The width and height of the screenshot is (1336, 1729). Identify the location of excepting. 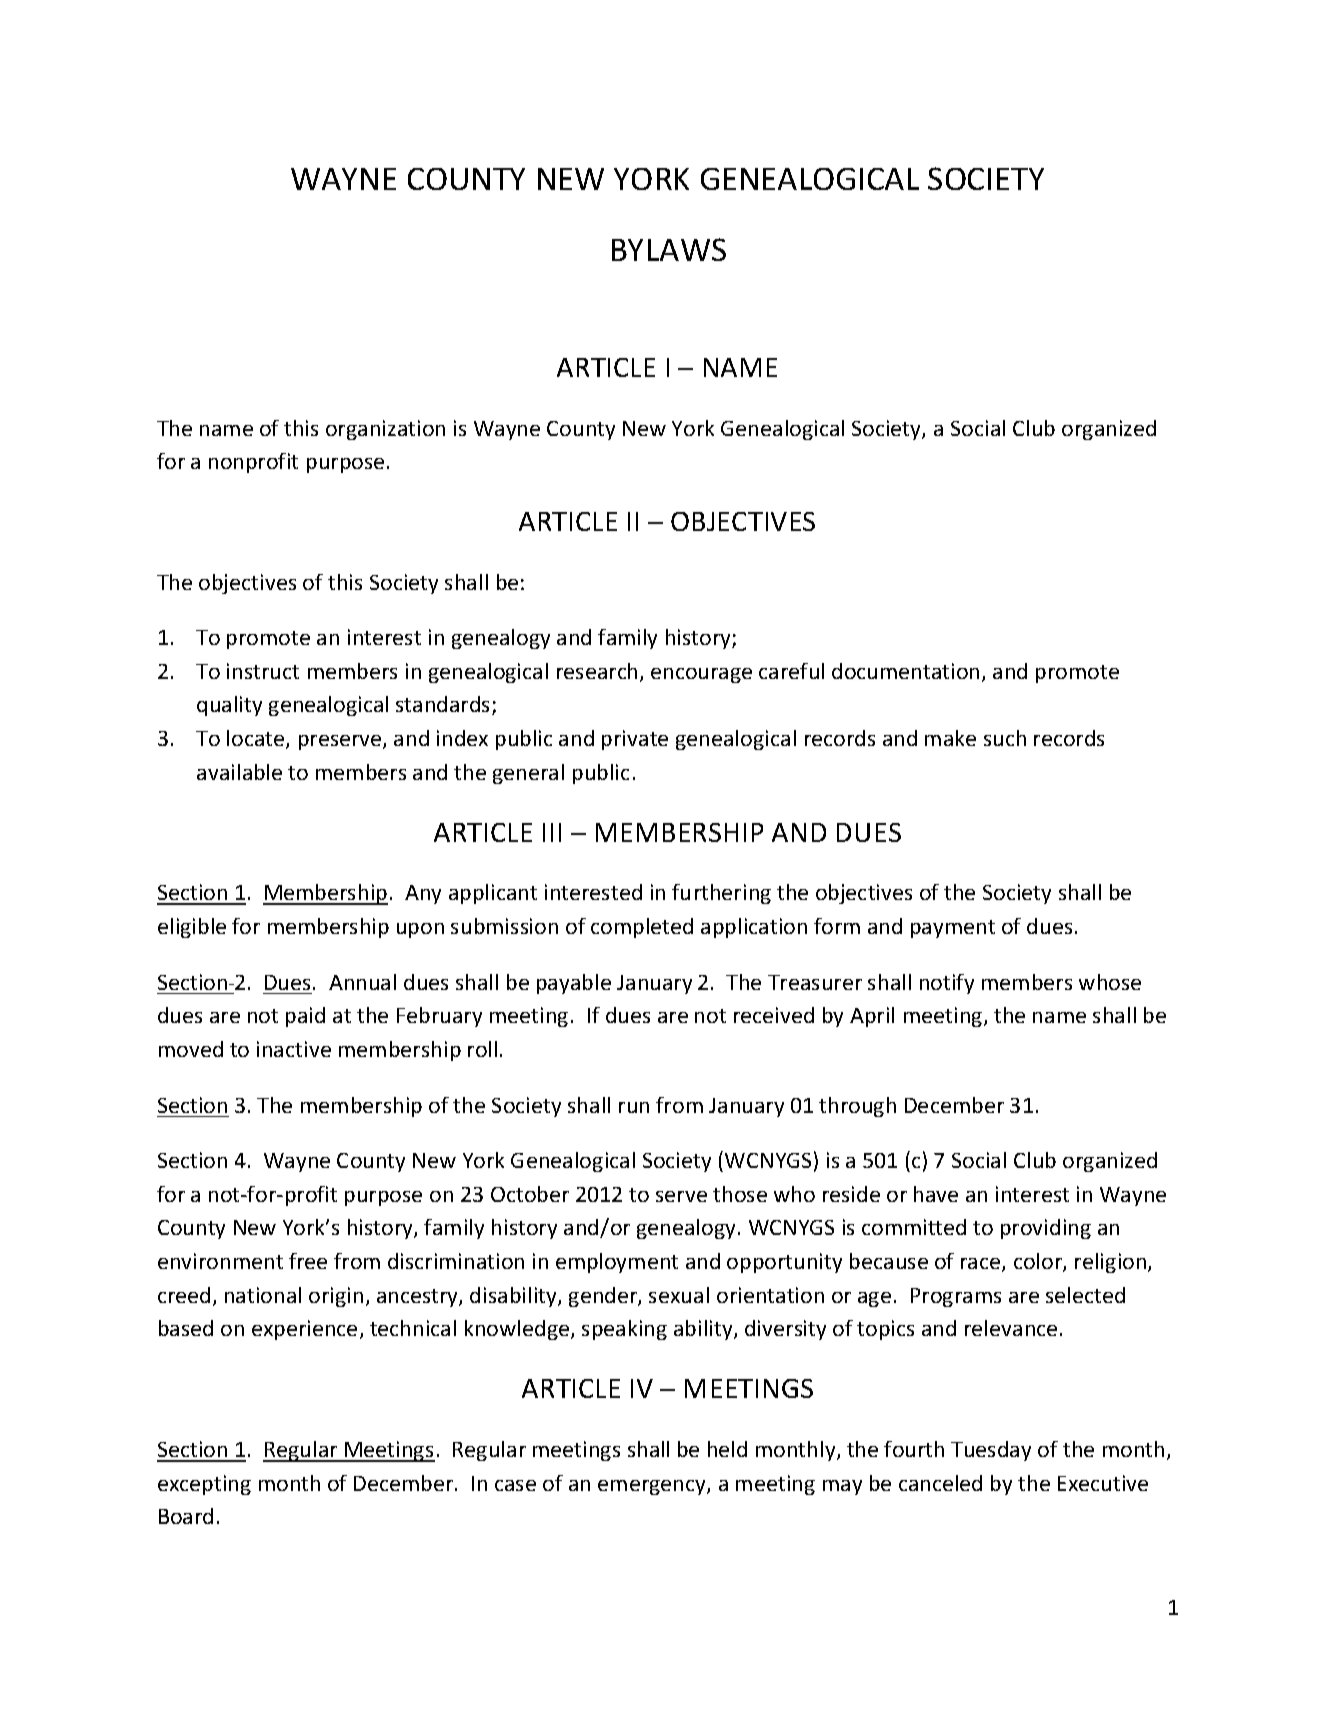
(204, 1485).
